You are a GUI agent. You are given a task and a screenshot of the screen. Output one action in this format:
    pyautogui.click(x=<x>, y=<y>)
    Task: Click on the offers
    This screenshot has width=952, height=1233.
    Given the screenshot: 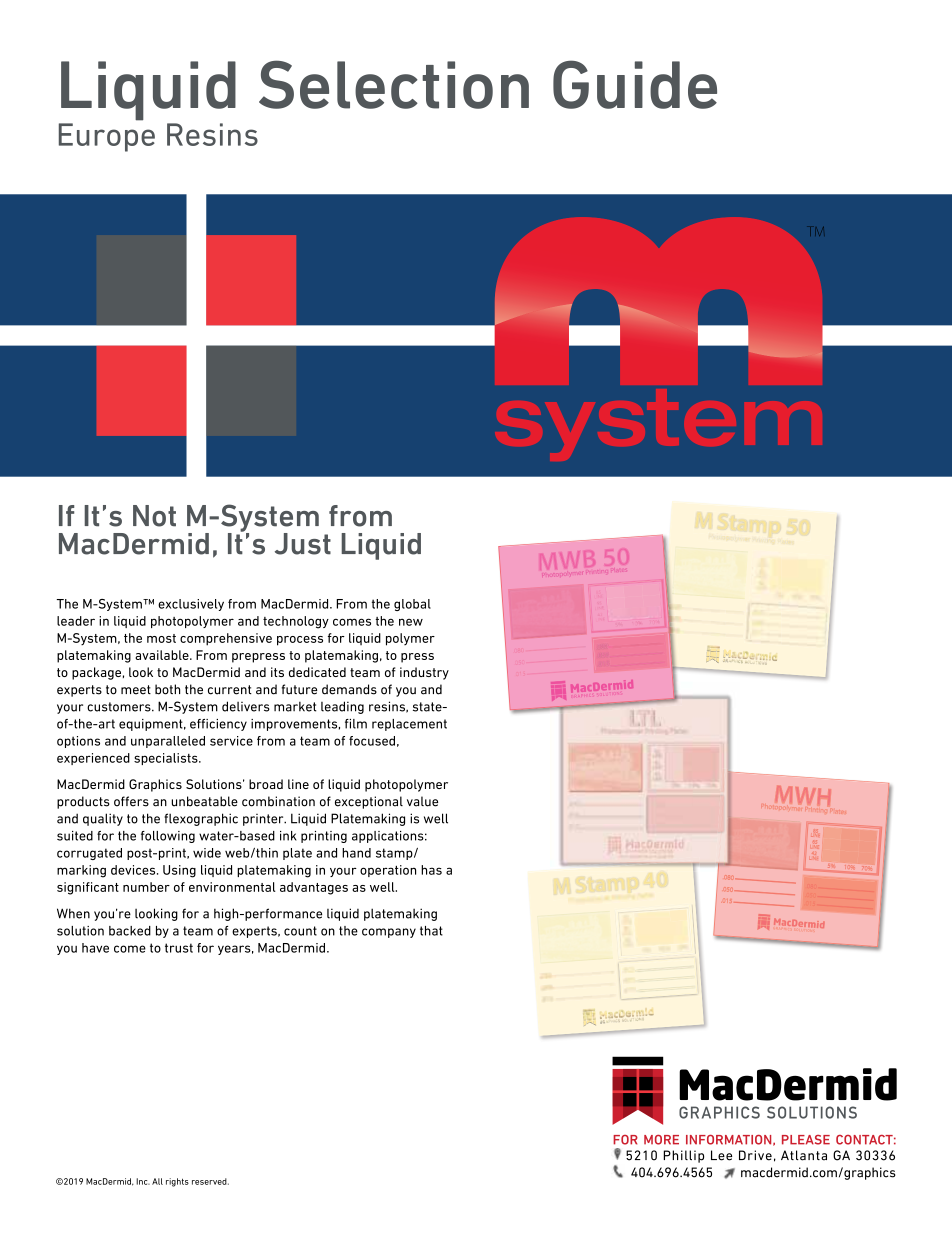 What is the action you would take?
    pyautogui.click(x=131, y=801)
